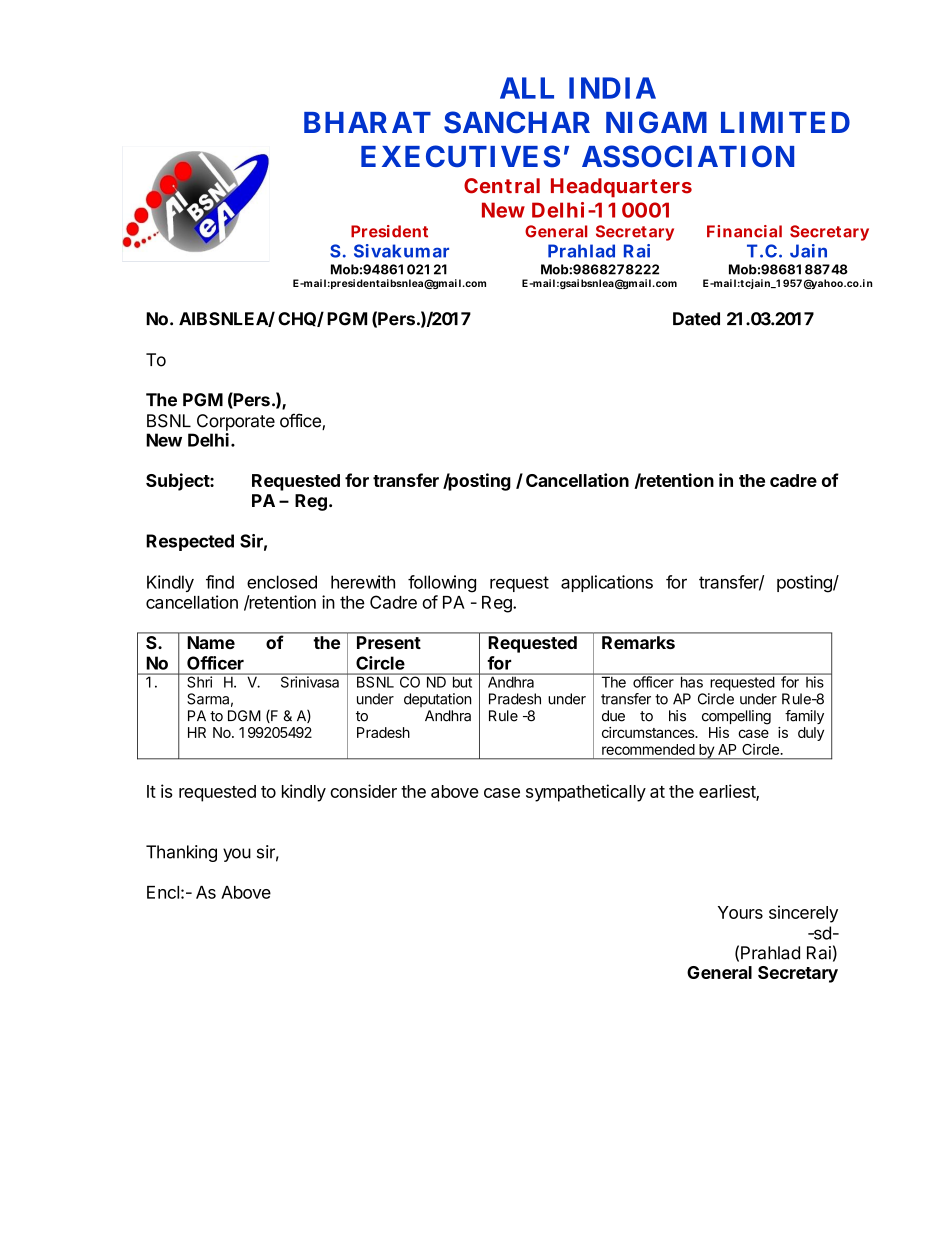  I want to click on following, so click(442, 584).
